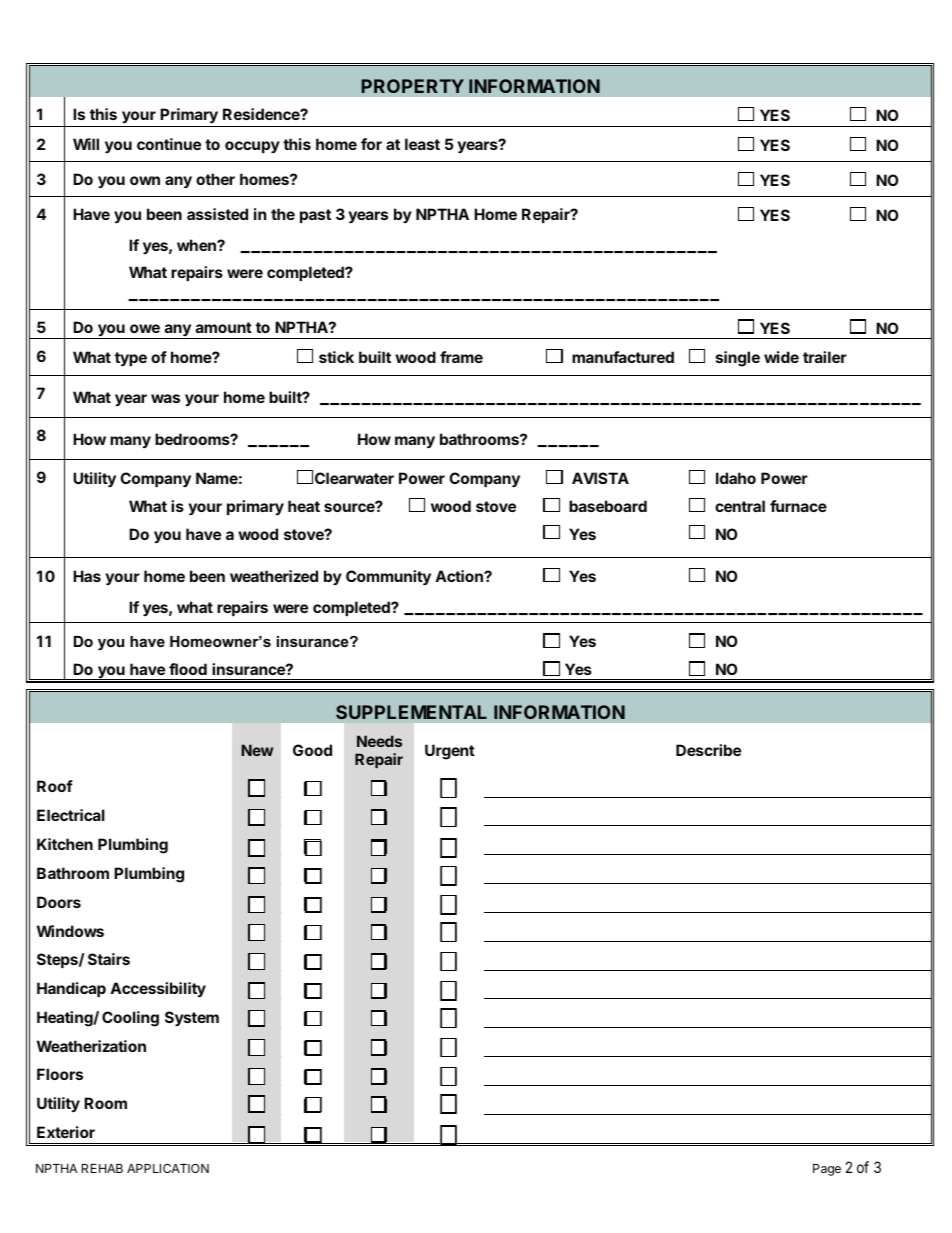 This screenshot has height=1233, width=952. I want to click on least, so click(422, 144).
